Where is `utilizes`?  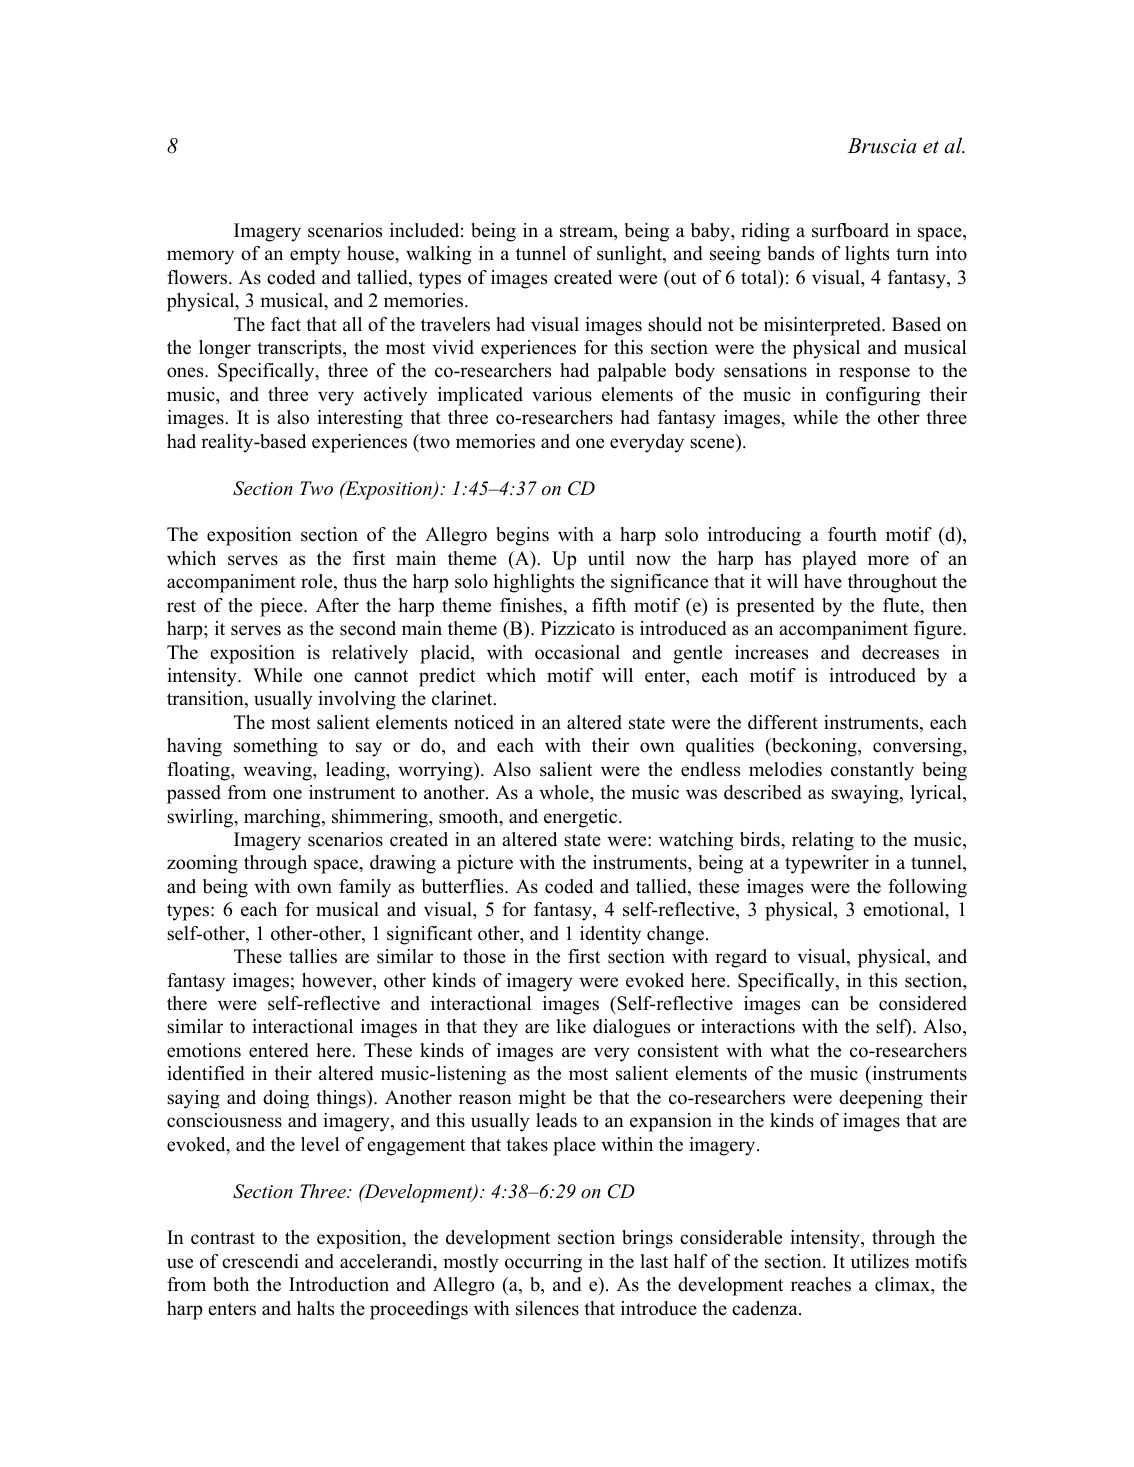 utilizes is located at coordinates (880, 1261).
